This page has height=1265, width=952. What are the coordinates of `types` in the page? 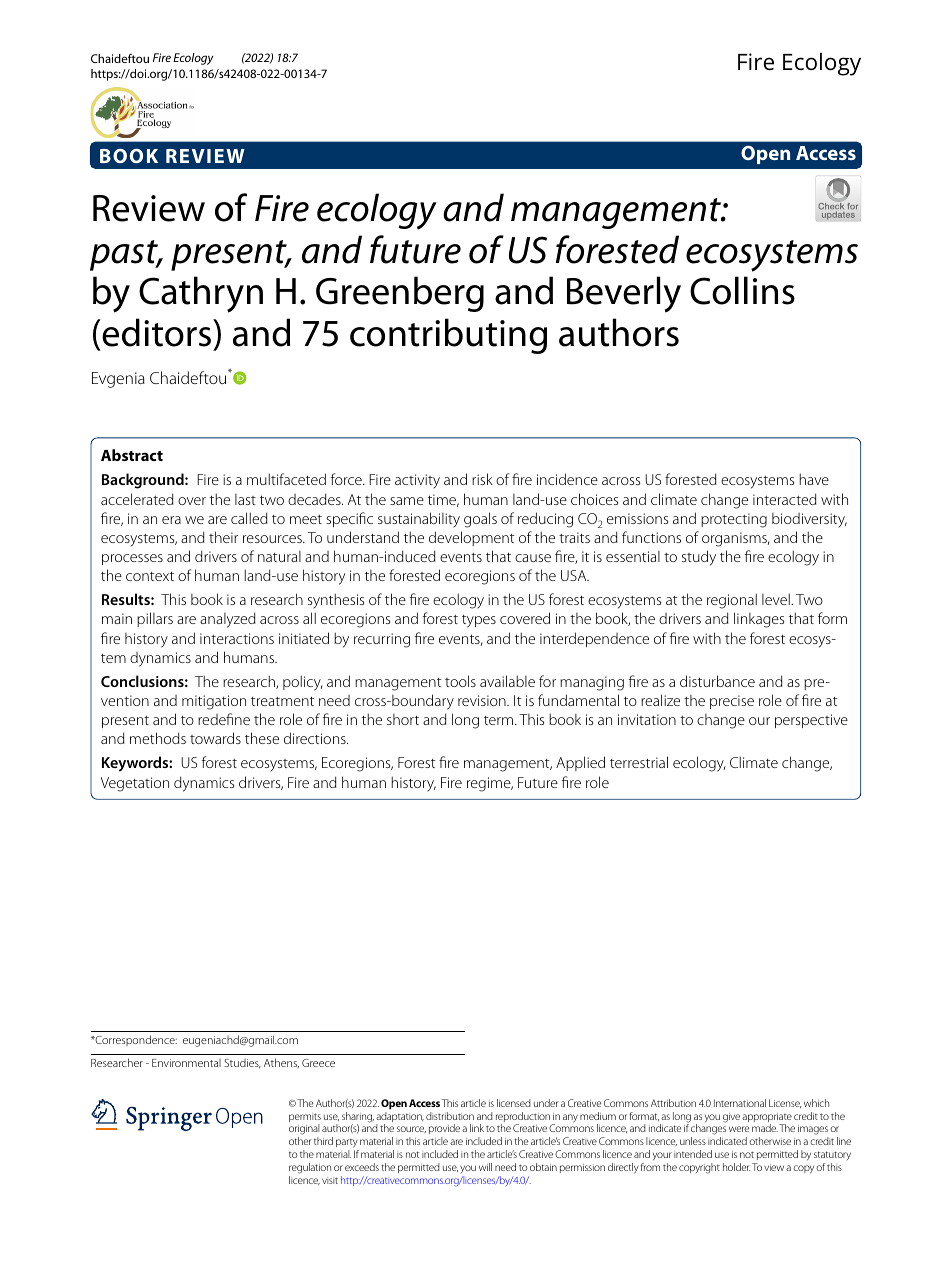 It's located at (479, 621).
